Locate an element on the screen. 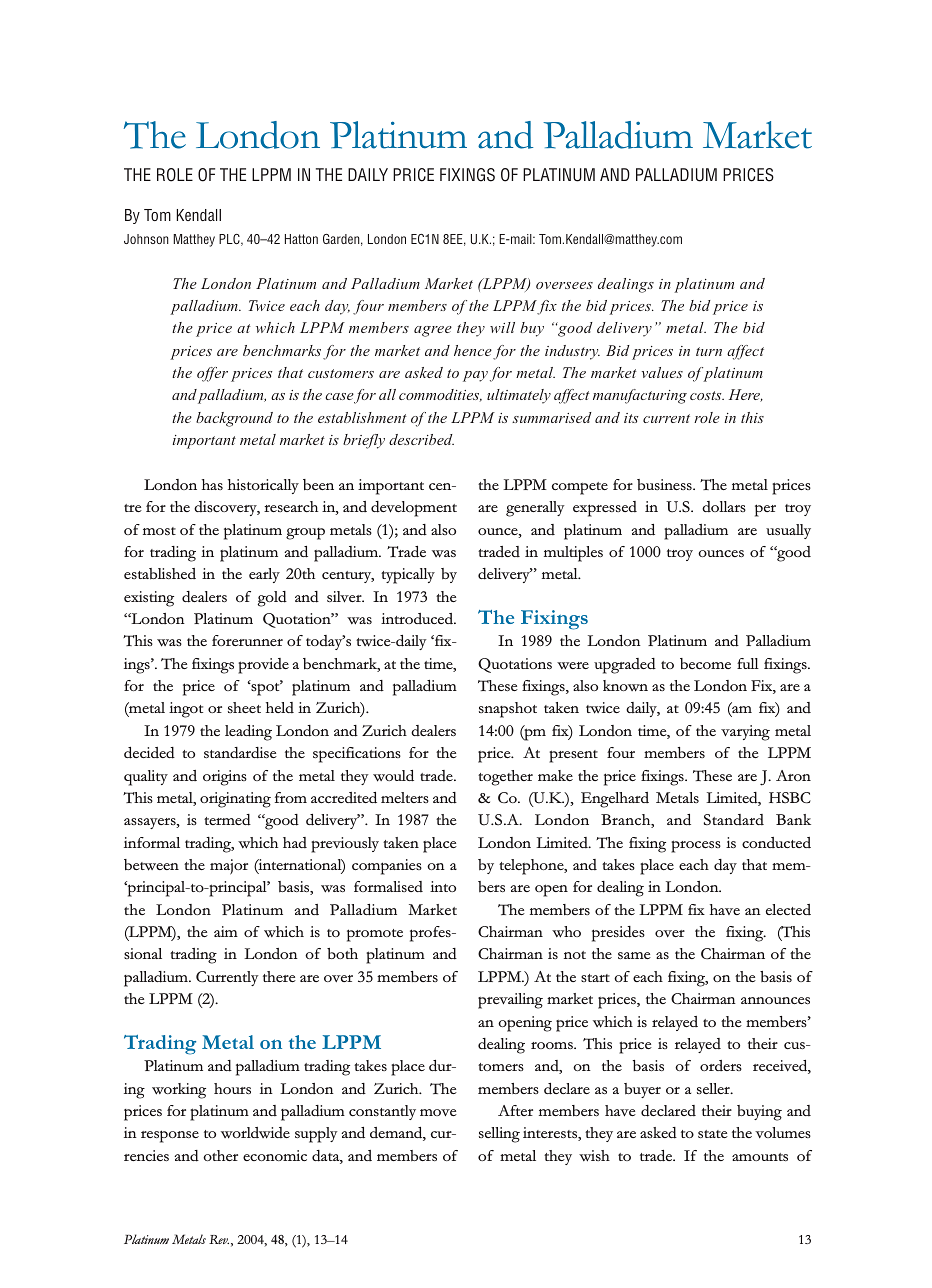 The width and height of the screenshot is (932, 1288). sheet is located at coordinates (244, 707).
